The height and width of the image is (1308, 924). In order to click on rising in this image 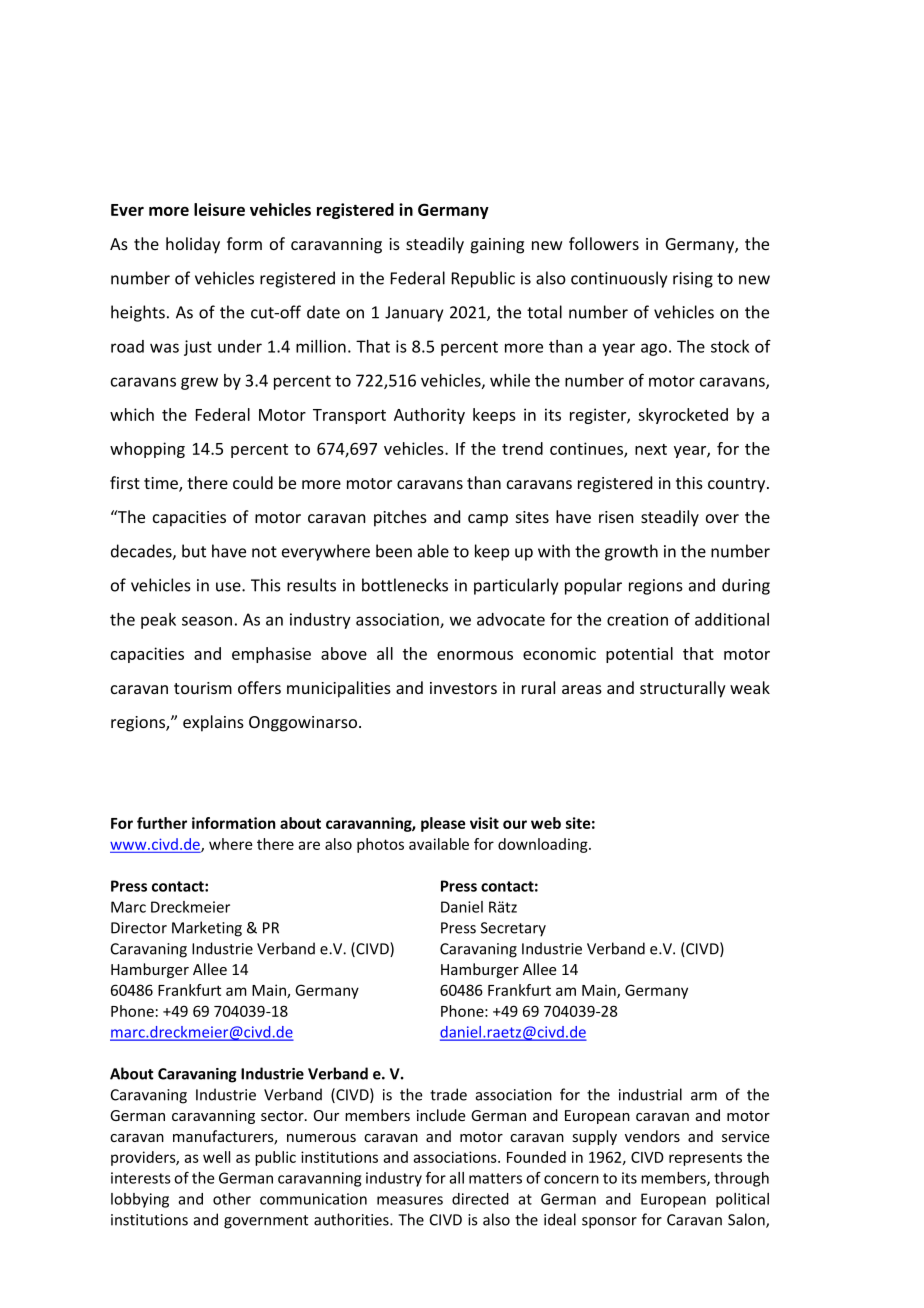, I will do `click(693, 280)`.
